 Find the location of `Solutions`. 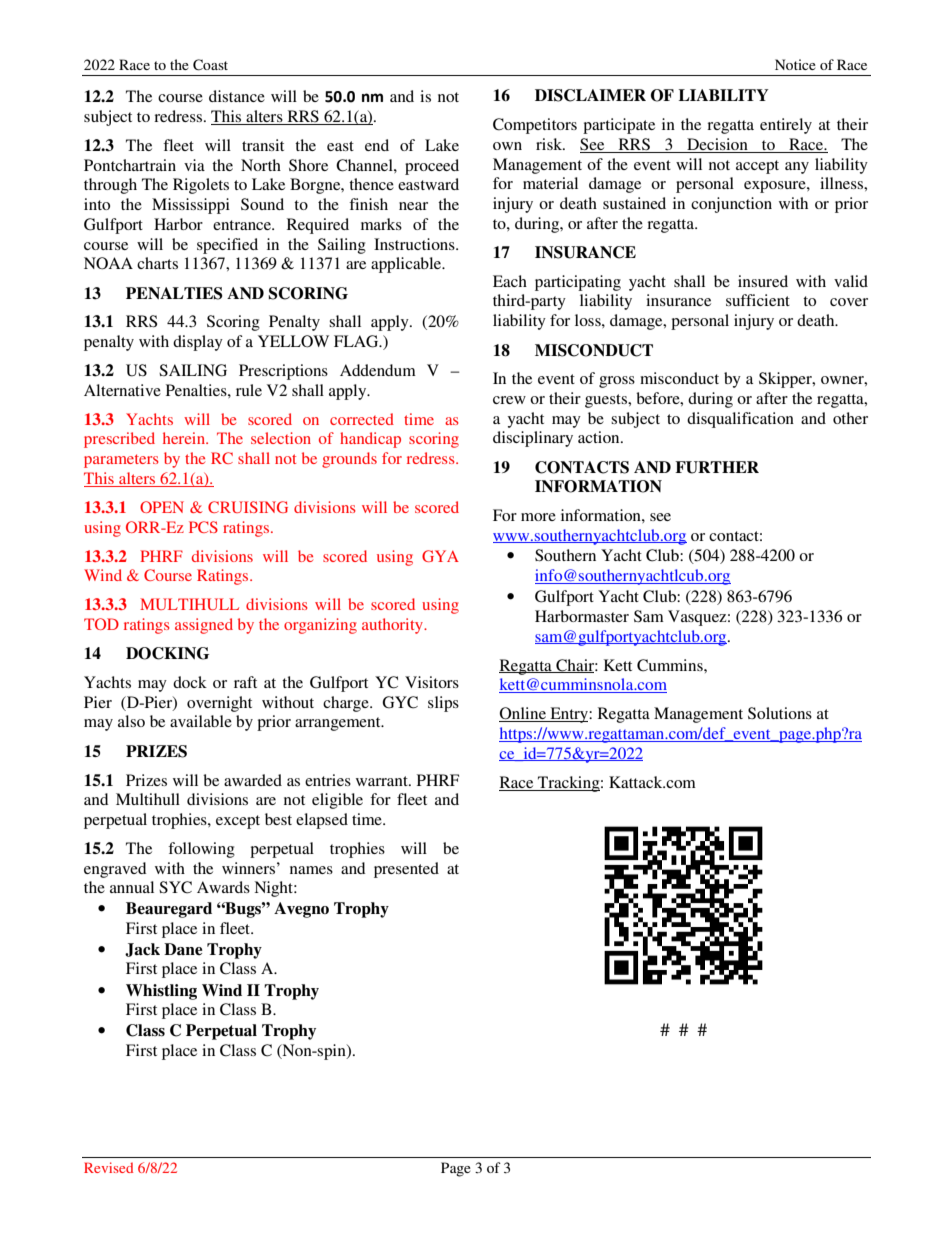

Solutions is located at coordinates (780, 713).
